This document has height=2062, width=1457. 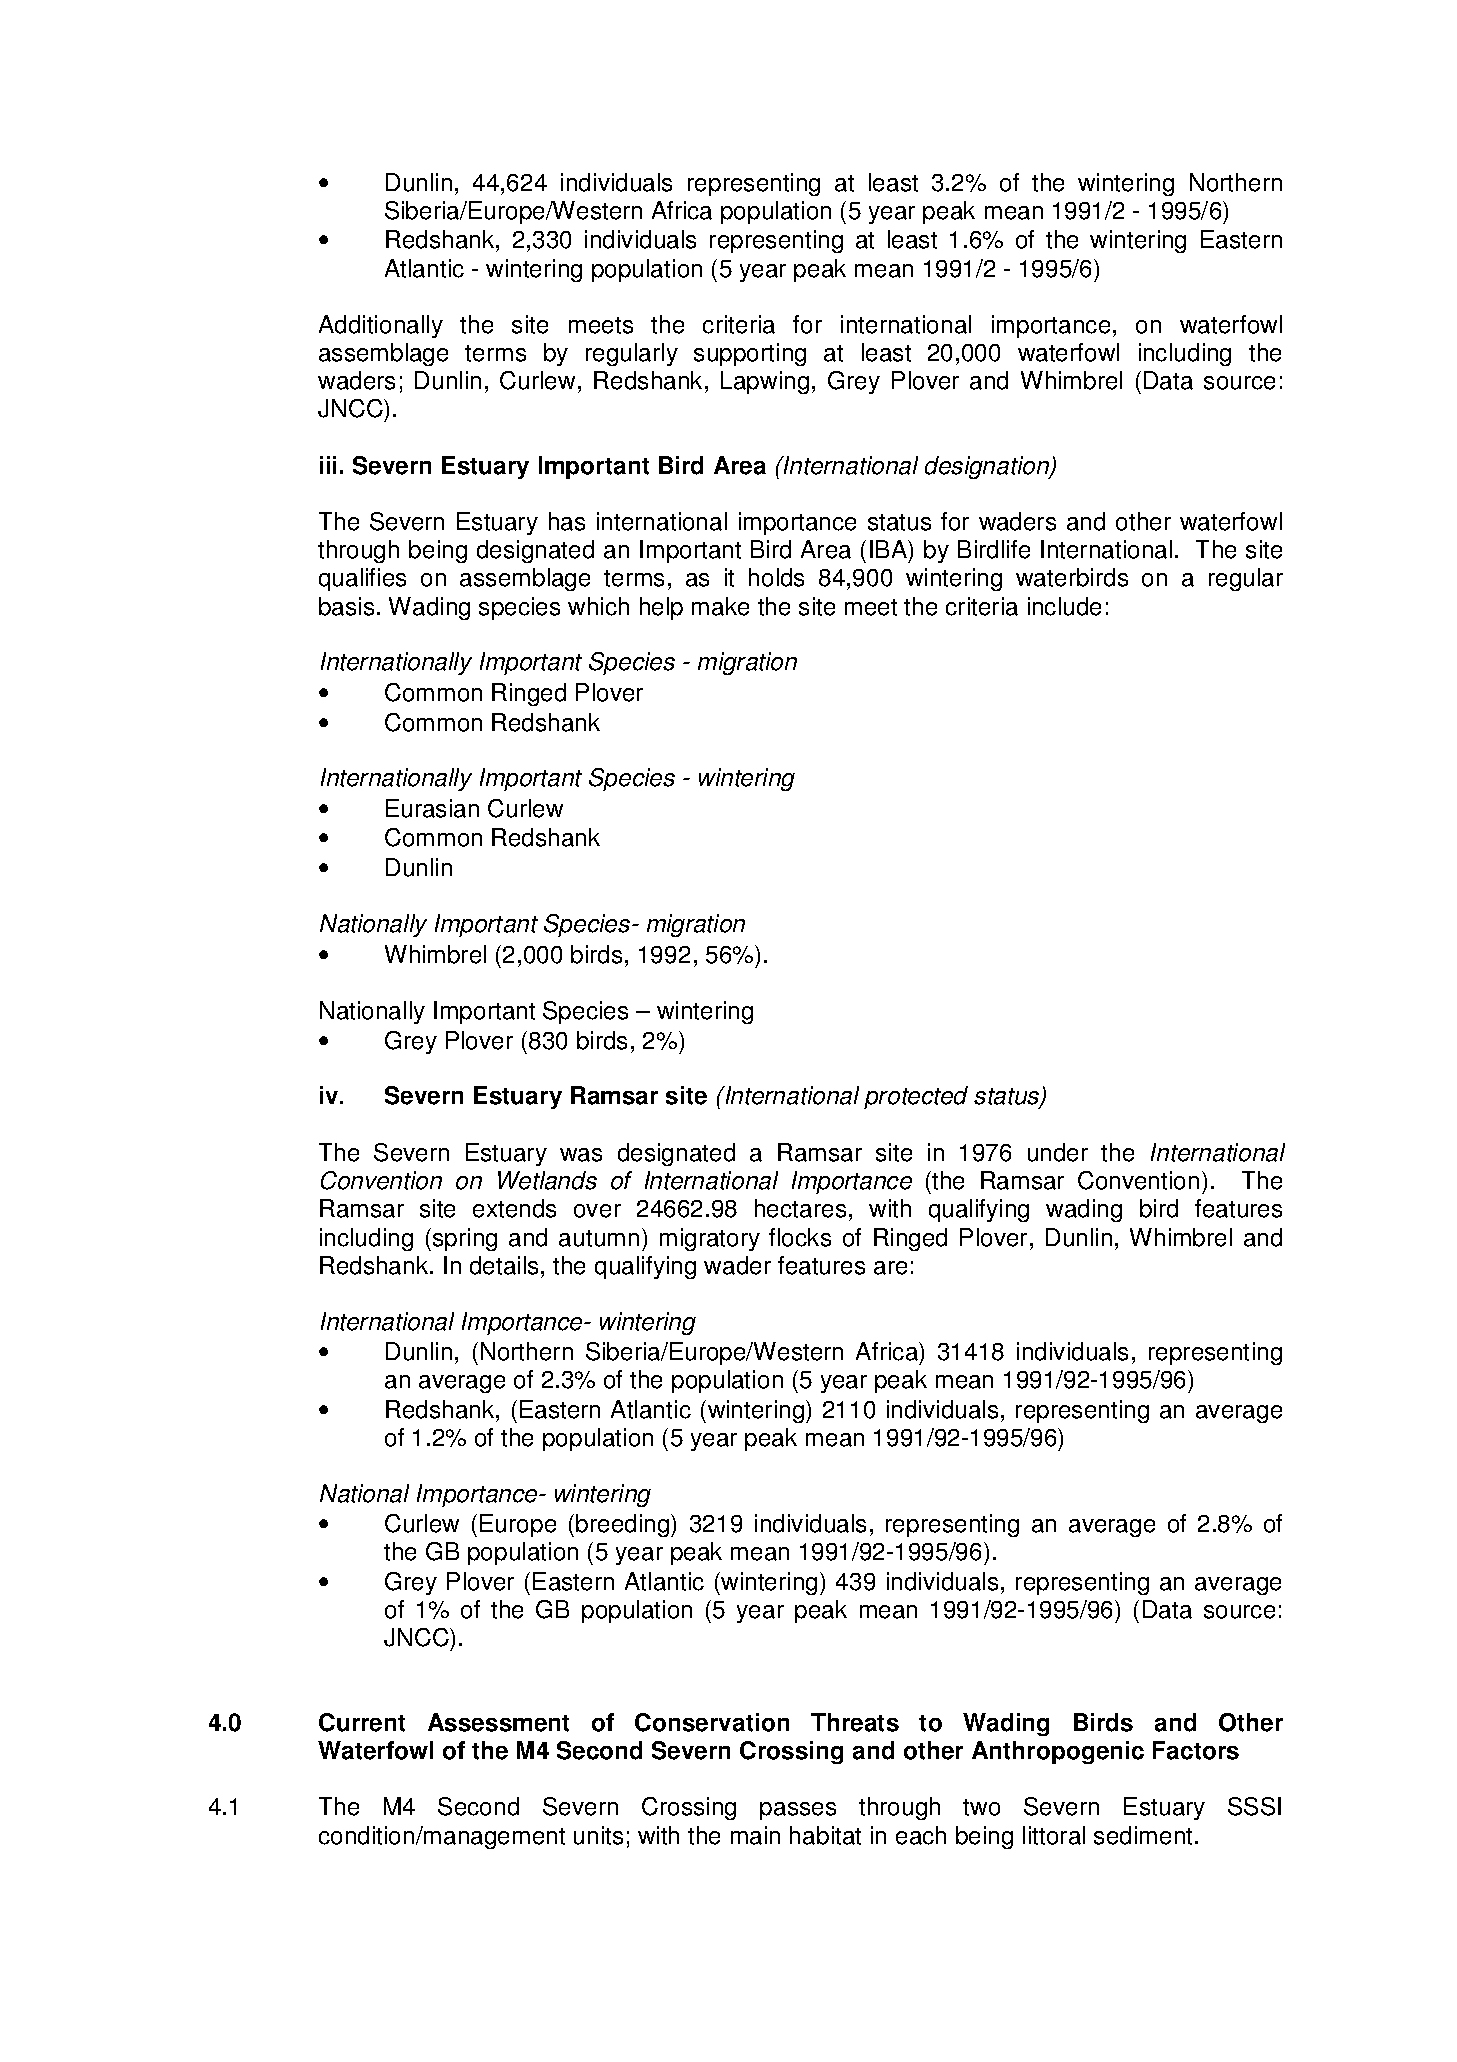 What do you see at coordinates (498, 1722) in the document?
I see `Assessment` at bounding box center [498, 1722].
